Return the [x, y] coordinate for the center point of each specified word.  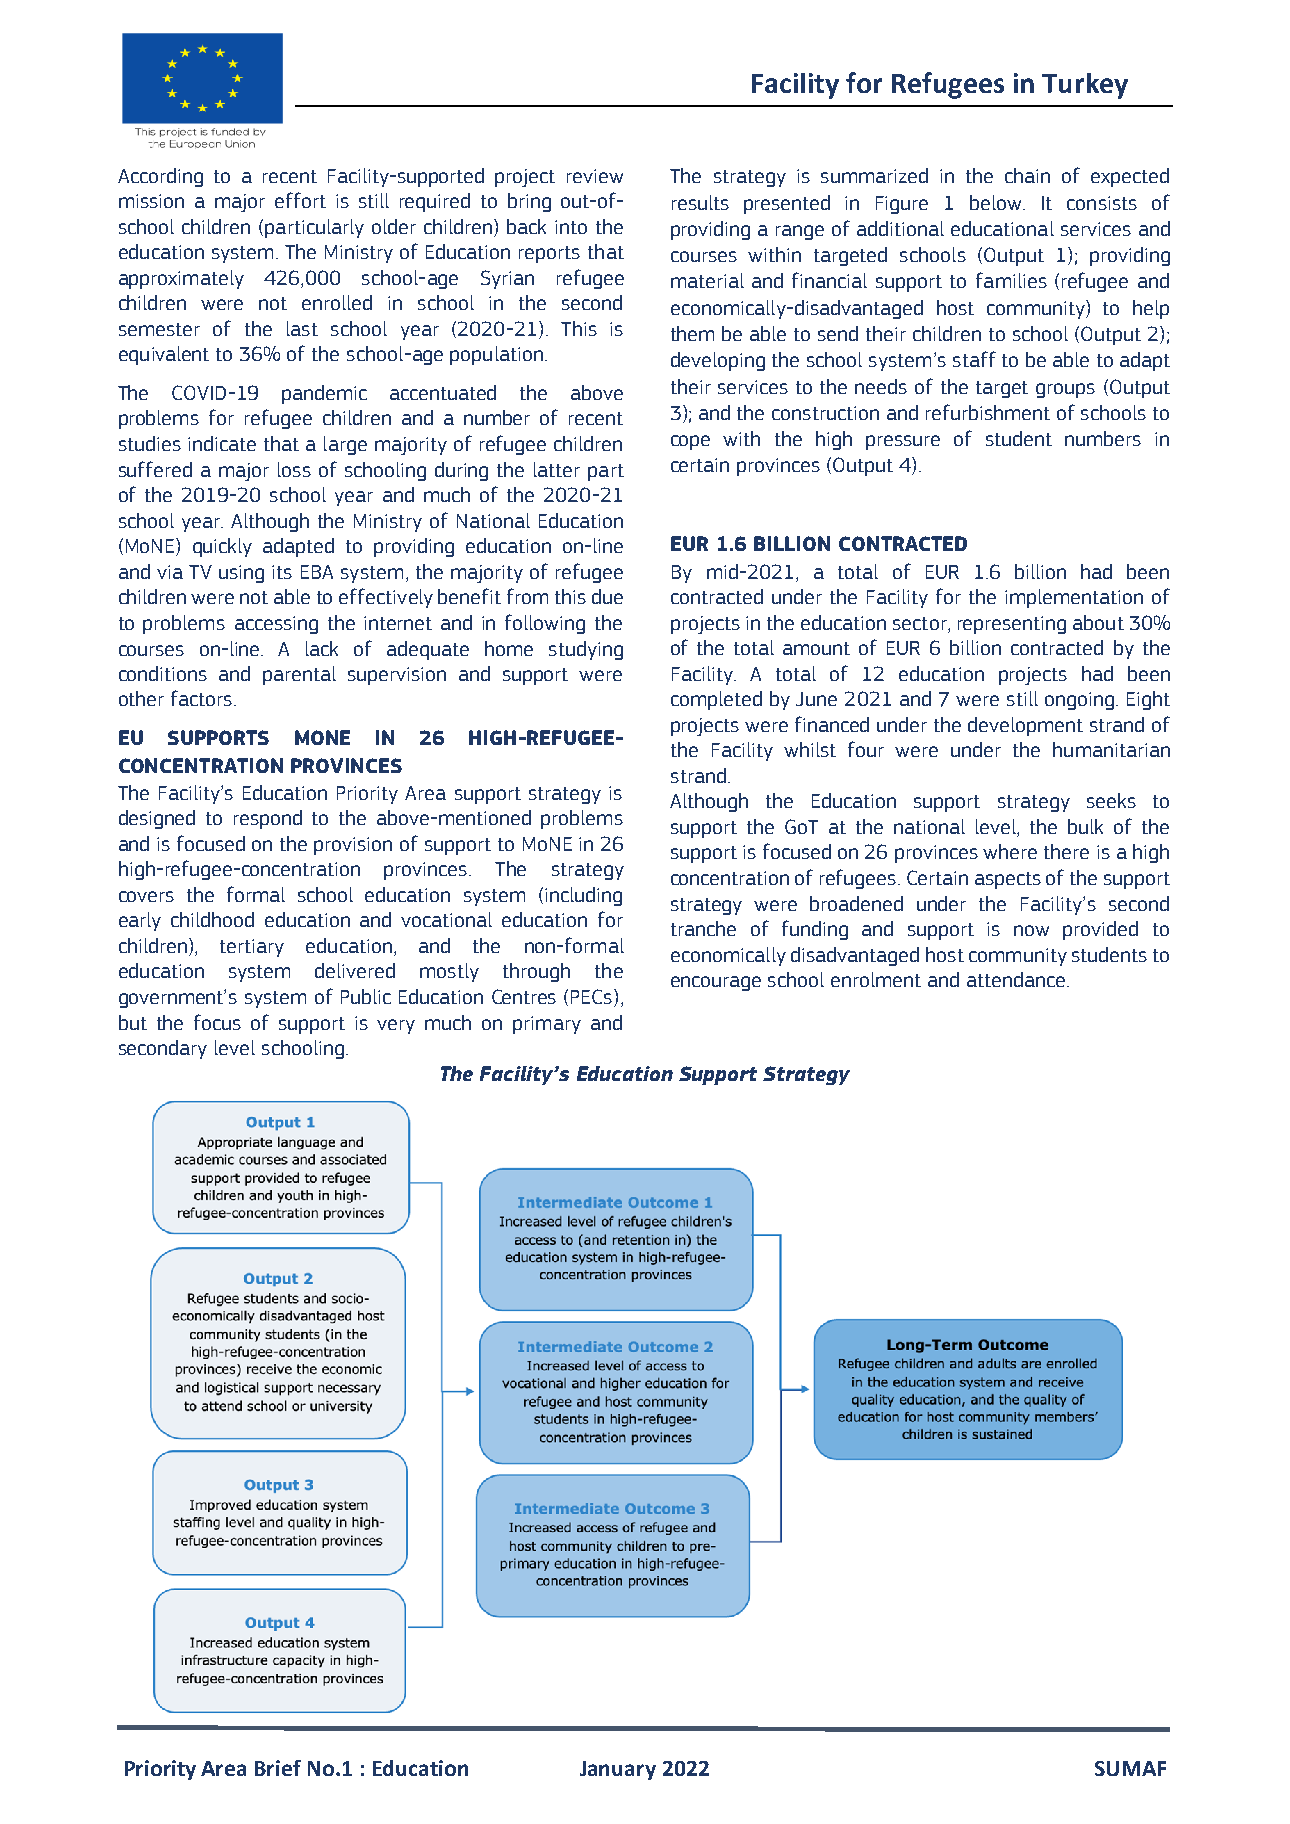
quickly [222, 547]
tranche [703, 928]
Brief [278, 1768]
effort [300, 200]
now [1031, 930]
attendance [1016, 979]
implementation [1074, 598]
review [595, 176]
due [607, 596]
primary [547, 1025]
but [133, 1022]
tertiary [252, 948]
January [618, 1770]
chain [1027, 175]
